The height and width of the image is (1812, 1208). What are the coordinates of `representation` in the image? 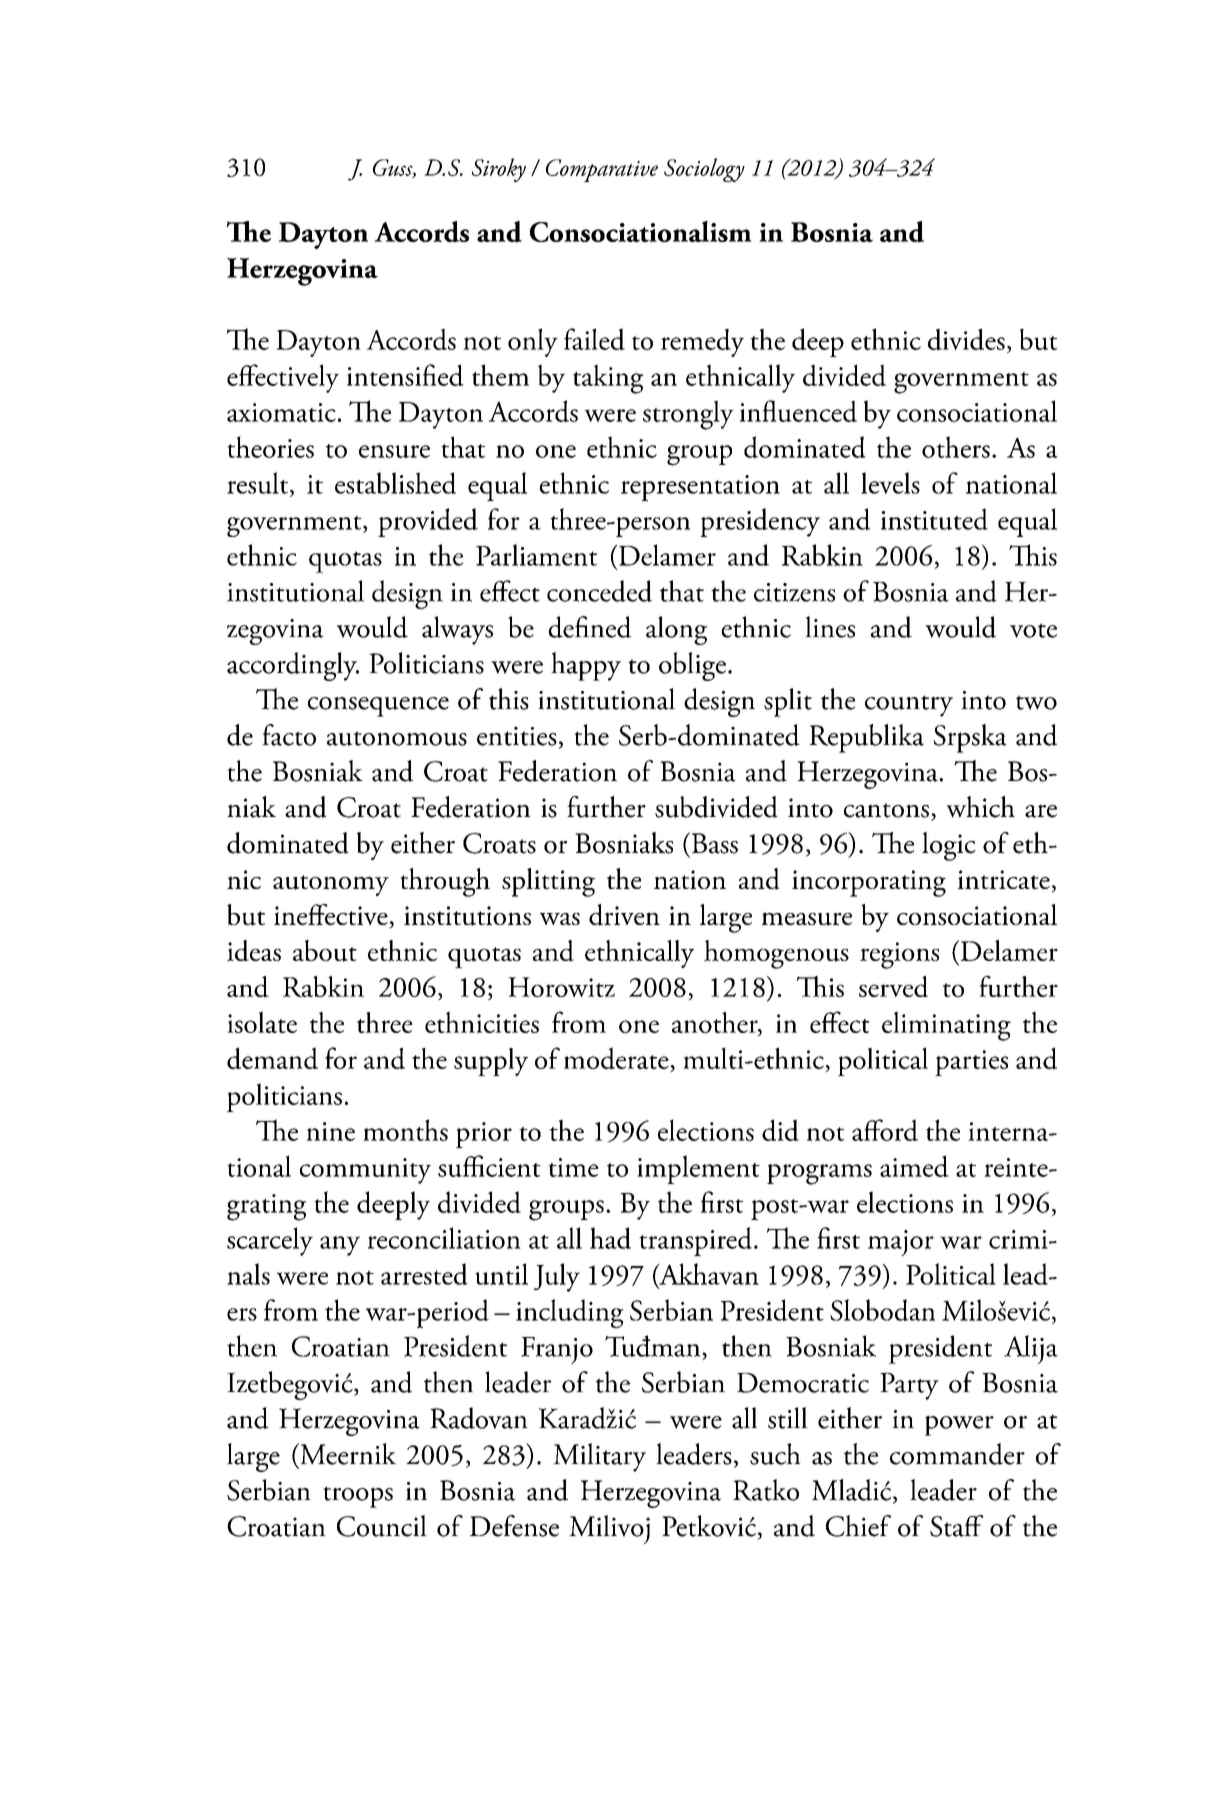 It's located at (700, 488).
